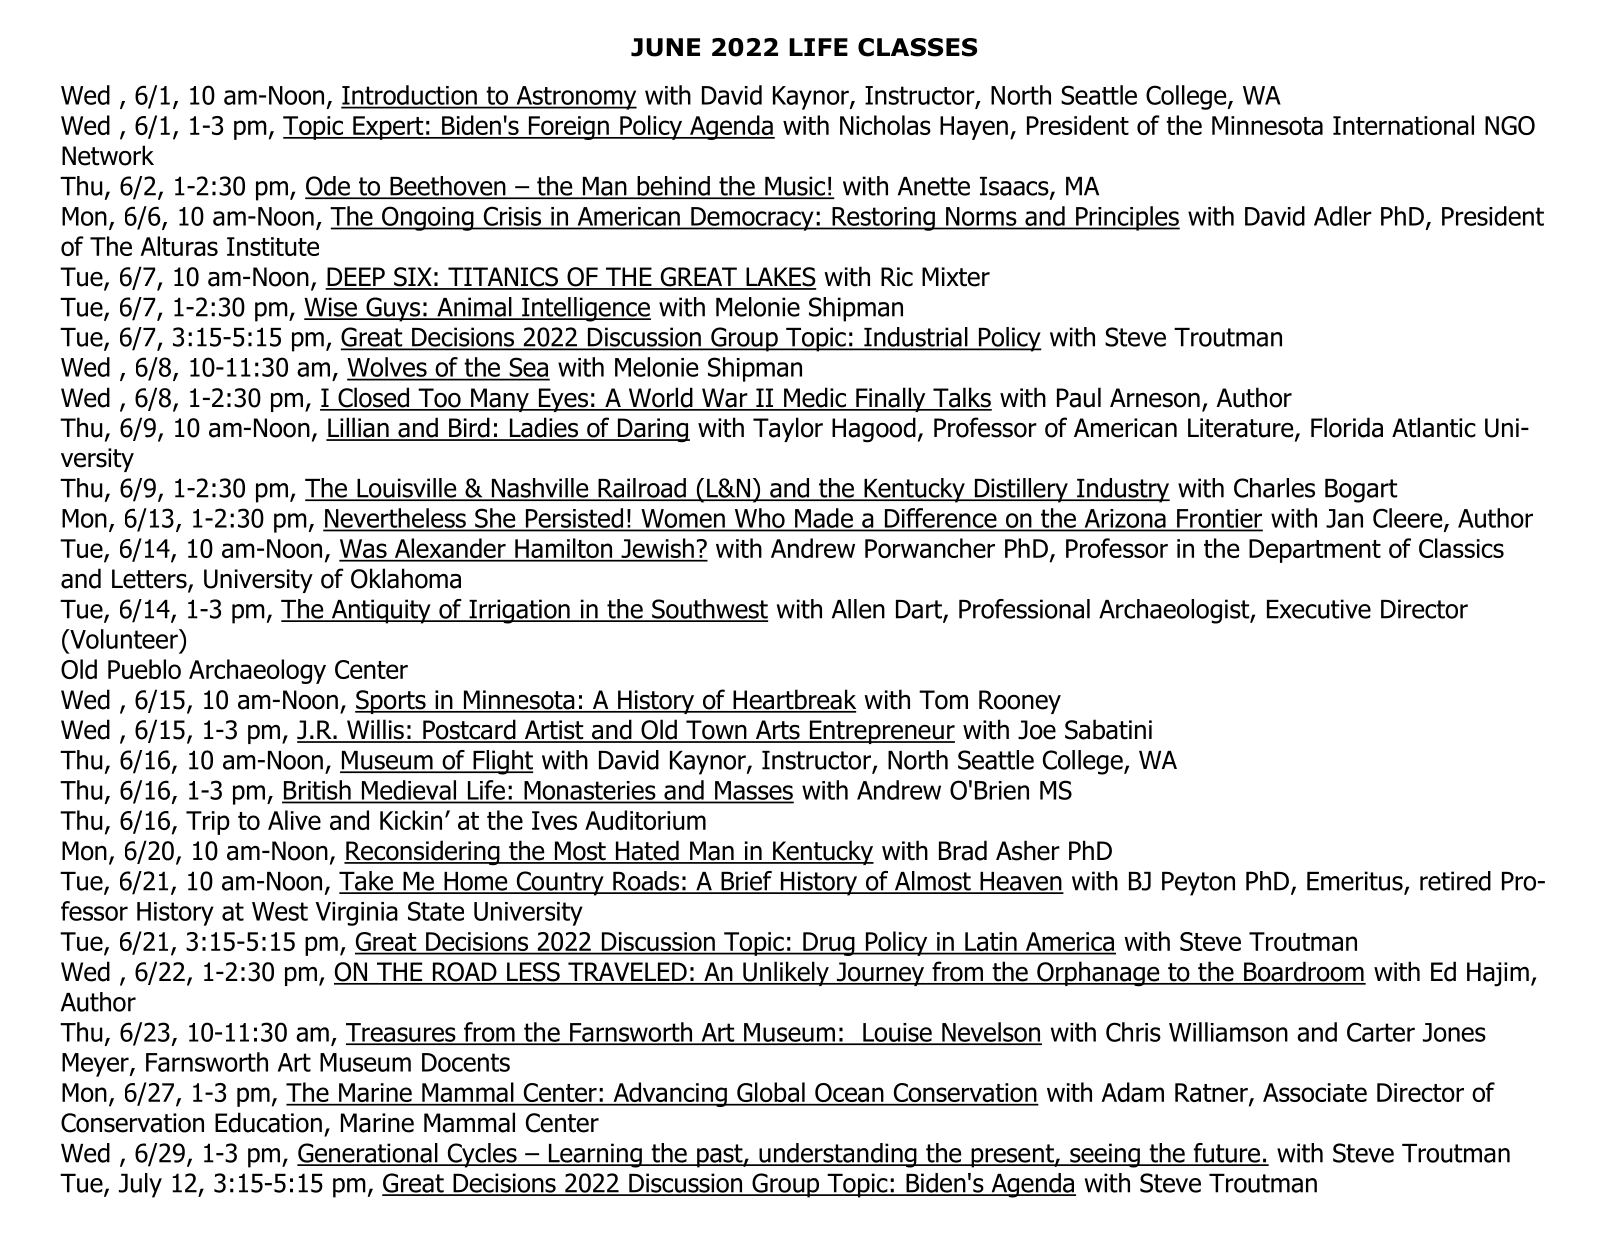 The width and height of the screenshot is (1609, 1243). What do you see at coordinates (1319, 609) in the screenshot?
I see `Executive` at bounding box center [1319, 609].
